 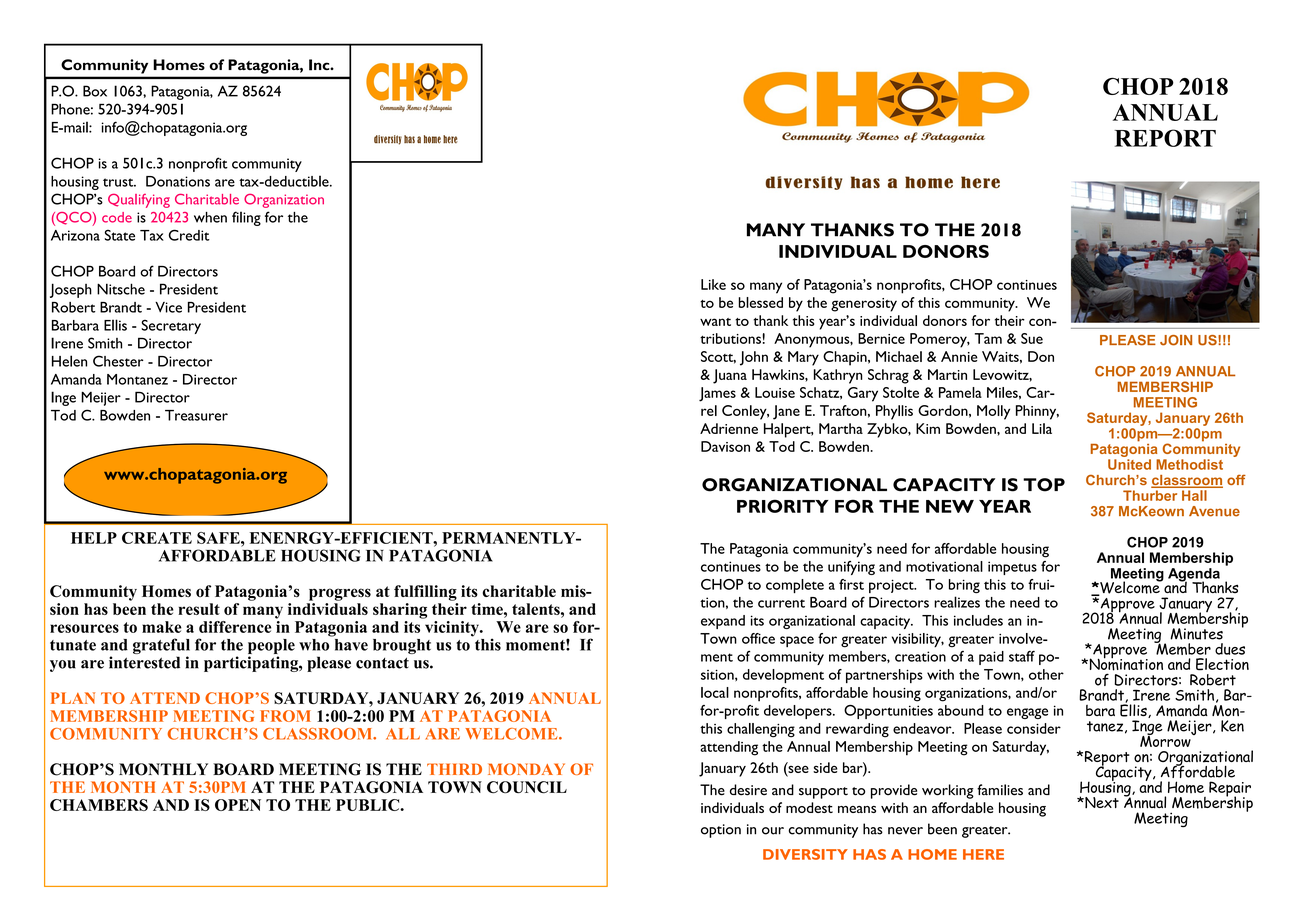 What do you see at coordinates (199, 609) in the image?
I see `result` at bounding box center [199, 609].
